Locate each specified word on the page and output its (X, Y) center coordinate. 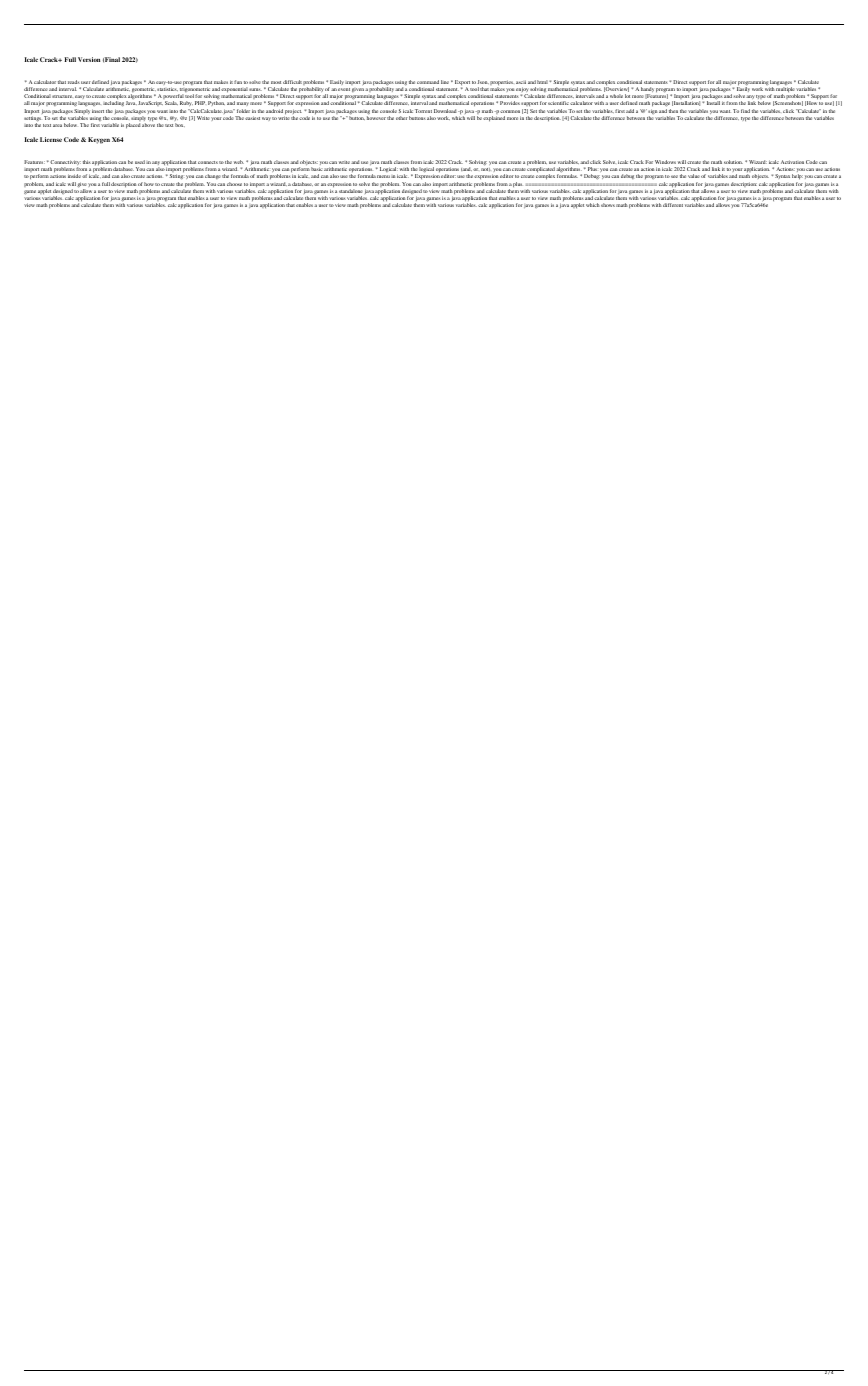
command (428, 82)
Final (111, 60)
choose (234, 184)
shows (608, 205)
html (543, 82)
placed (133, 126)
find (745, 111)
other (402, 118)
